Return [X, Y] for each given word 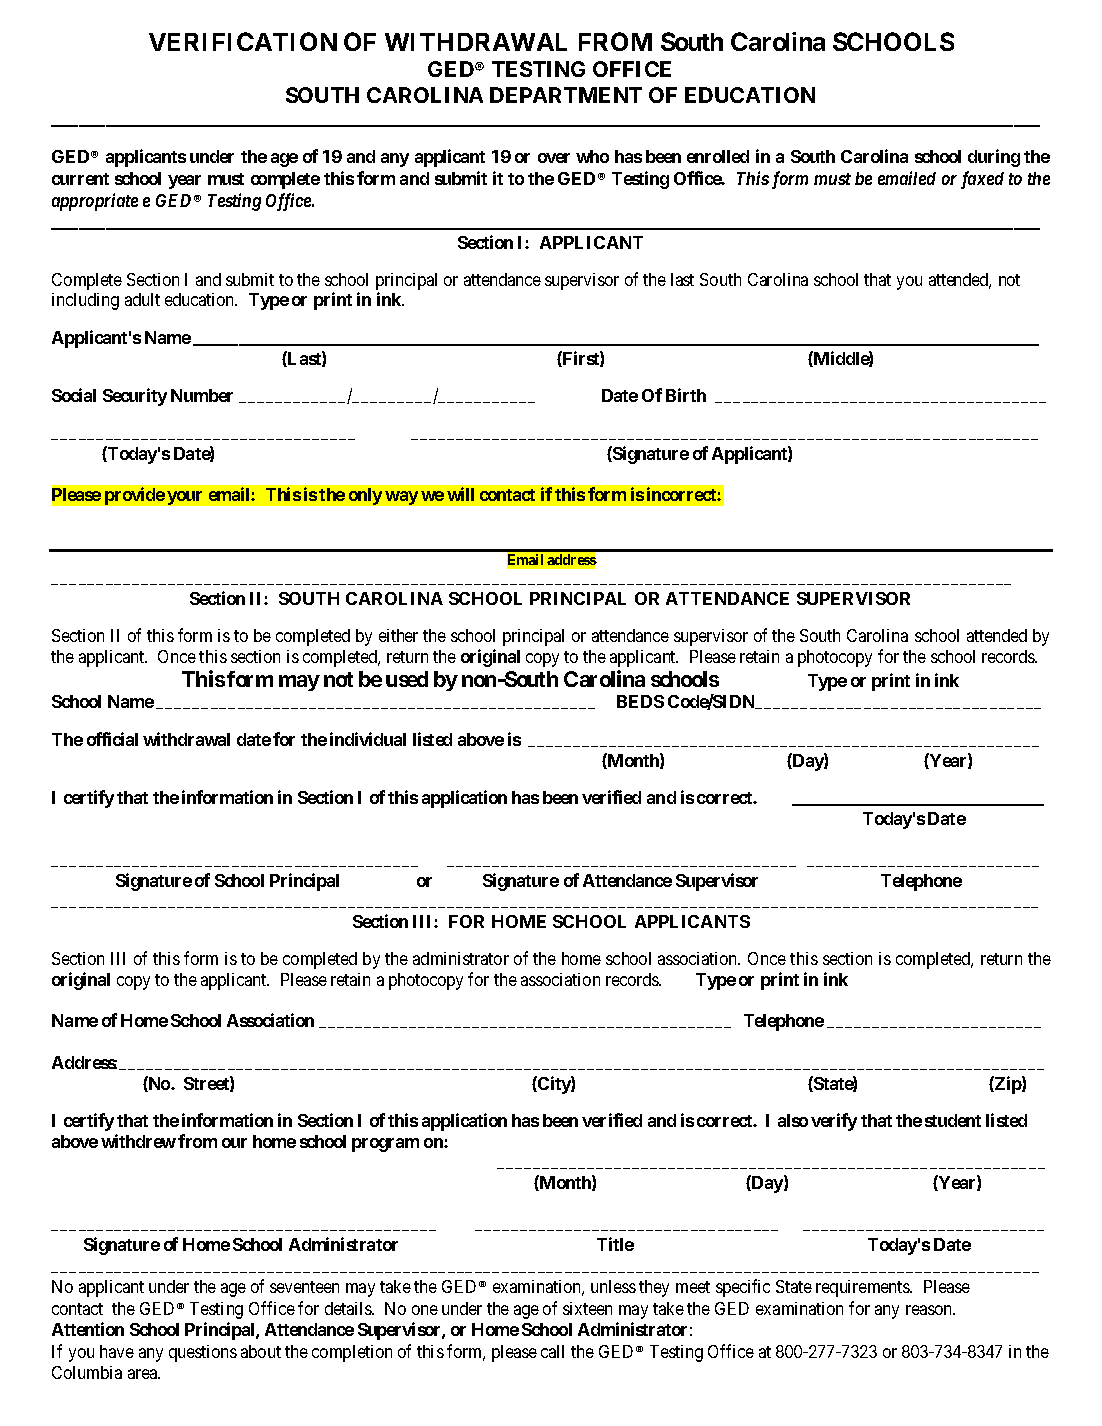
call [552, 1351]
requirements [863, 1288]
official [112, 739]
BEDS [640, 701]
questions [203, 1353]
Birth [686, 395]
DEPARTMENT [566, 95]
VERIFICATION [243, 41]
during [994, 158]
